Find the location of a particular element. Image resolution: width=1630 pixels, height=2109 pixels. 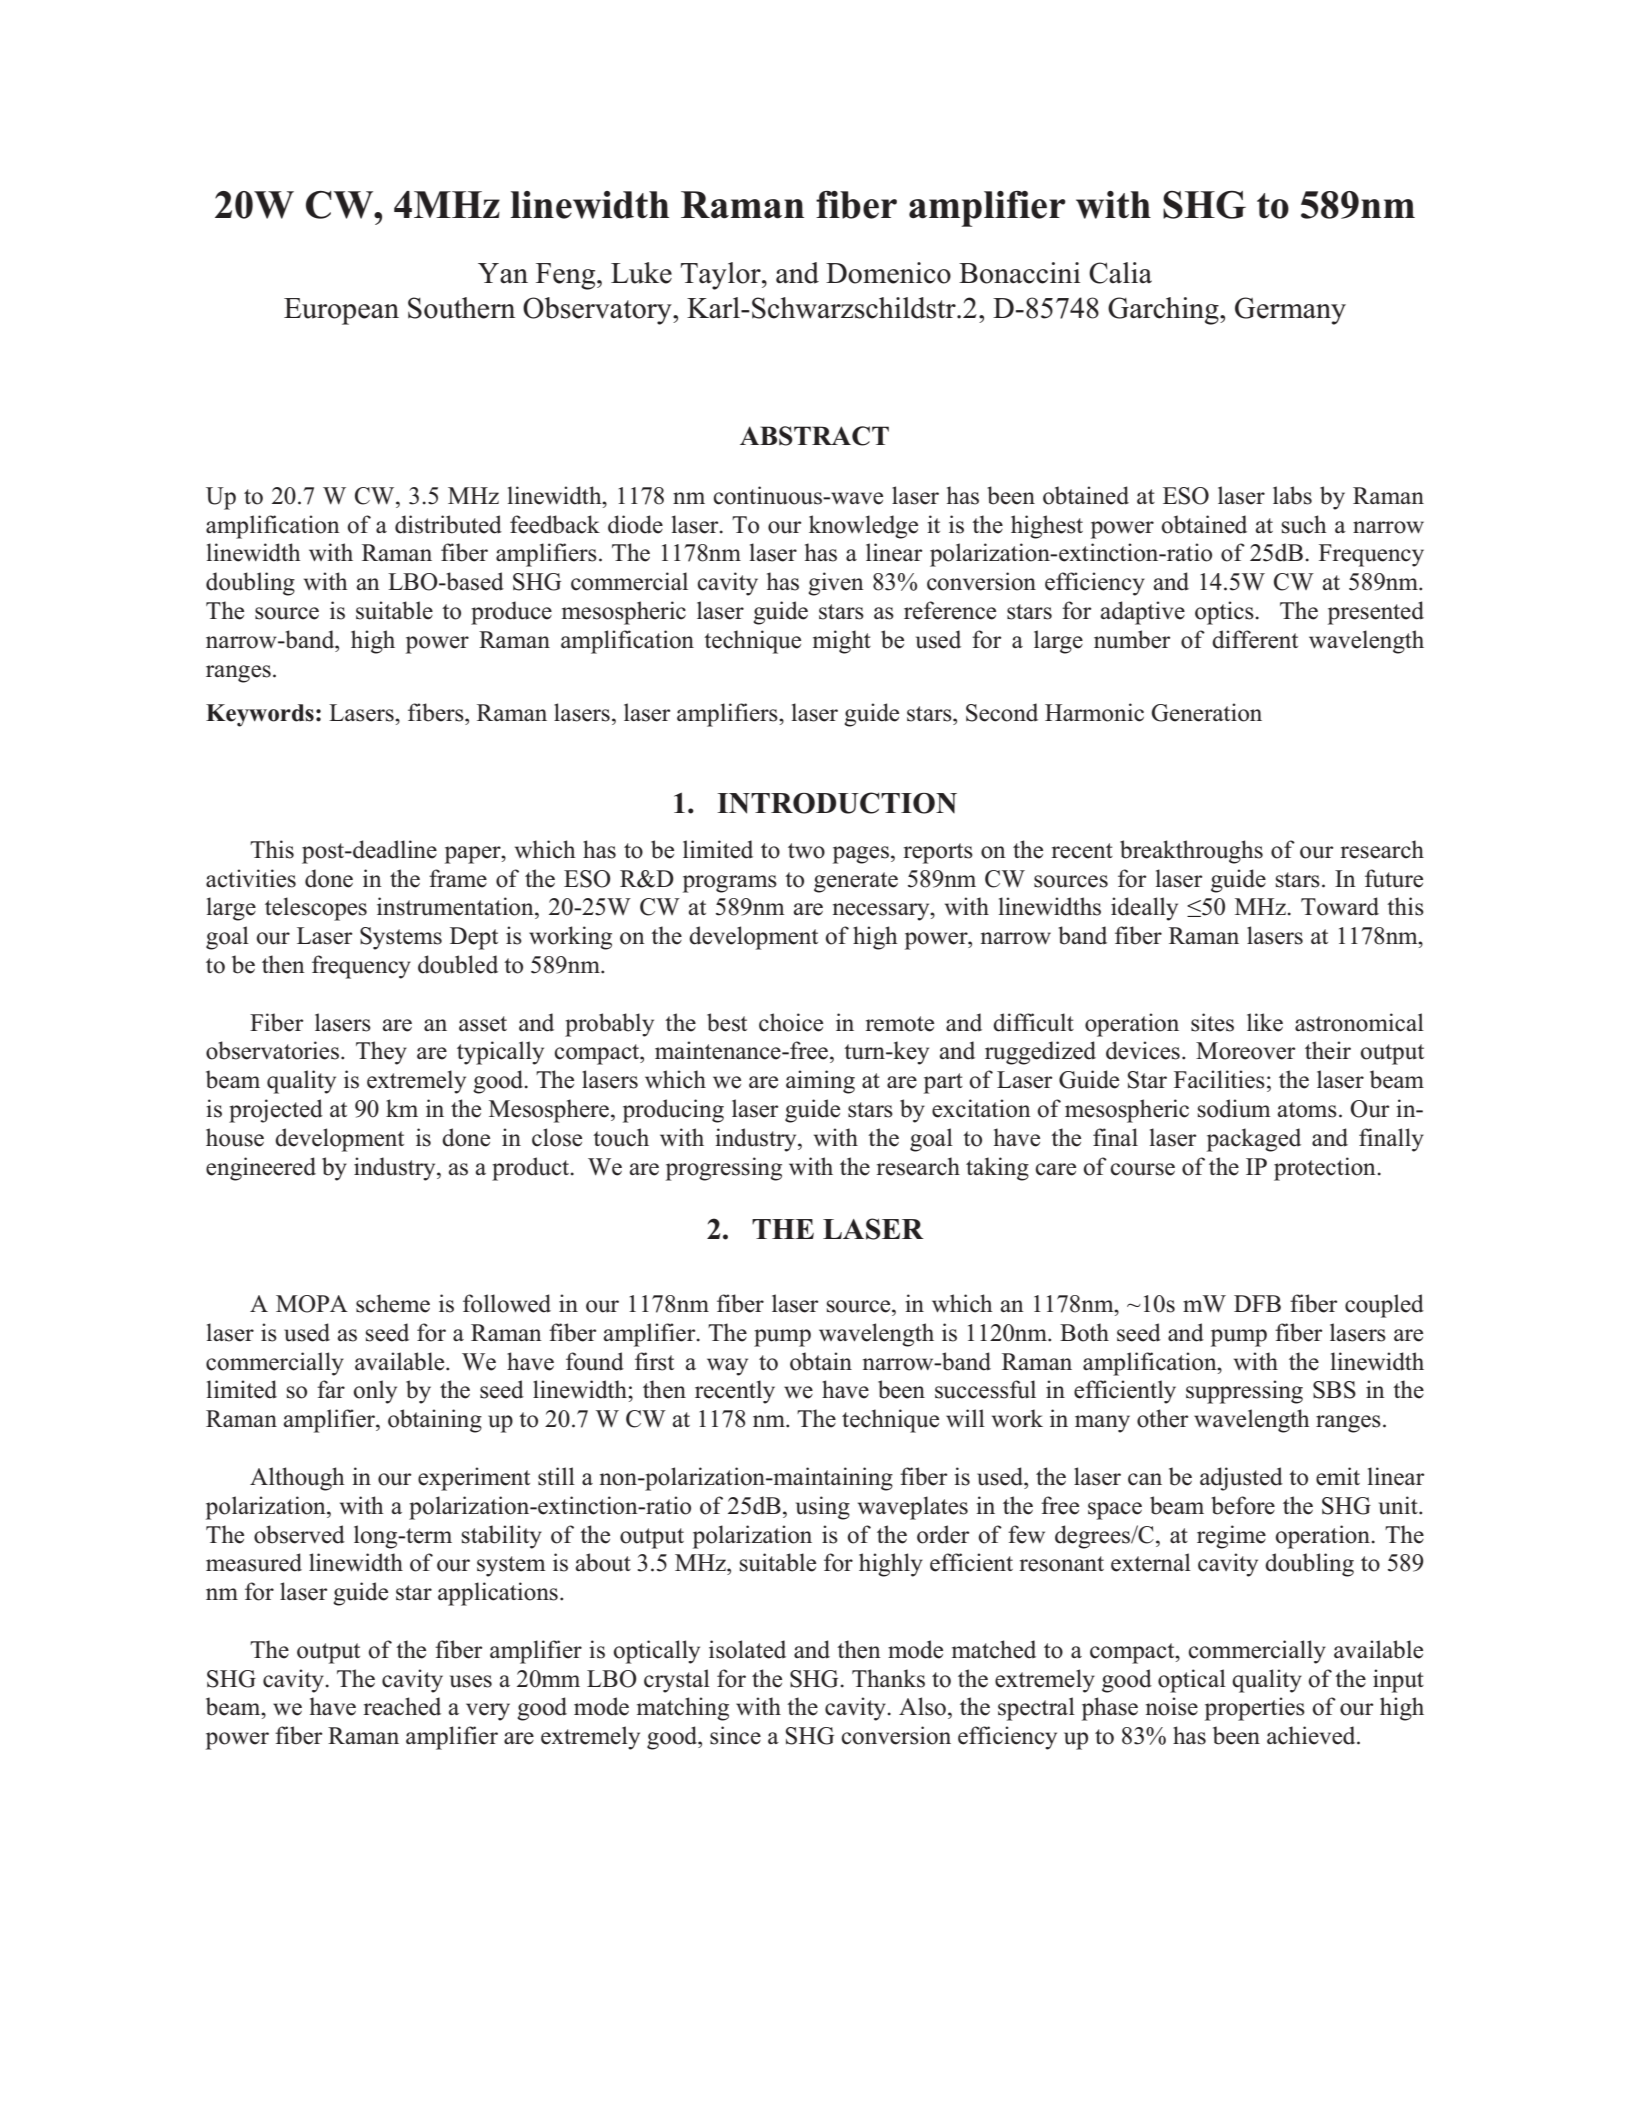

scheme is located at coordinates (393, 1303).
